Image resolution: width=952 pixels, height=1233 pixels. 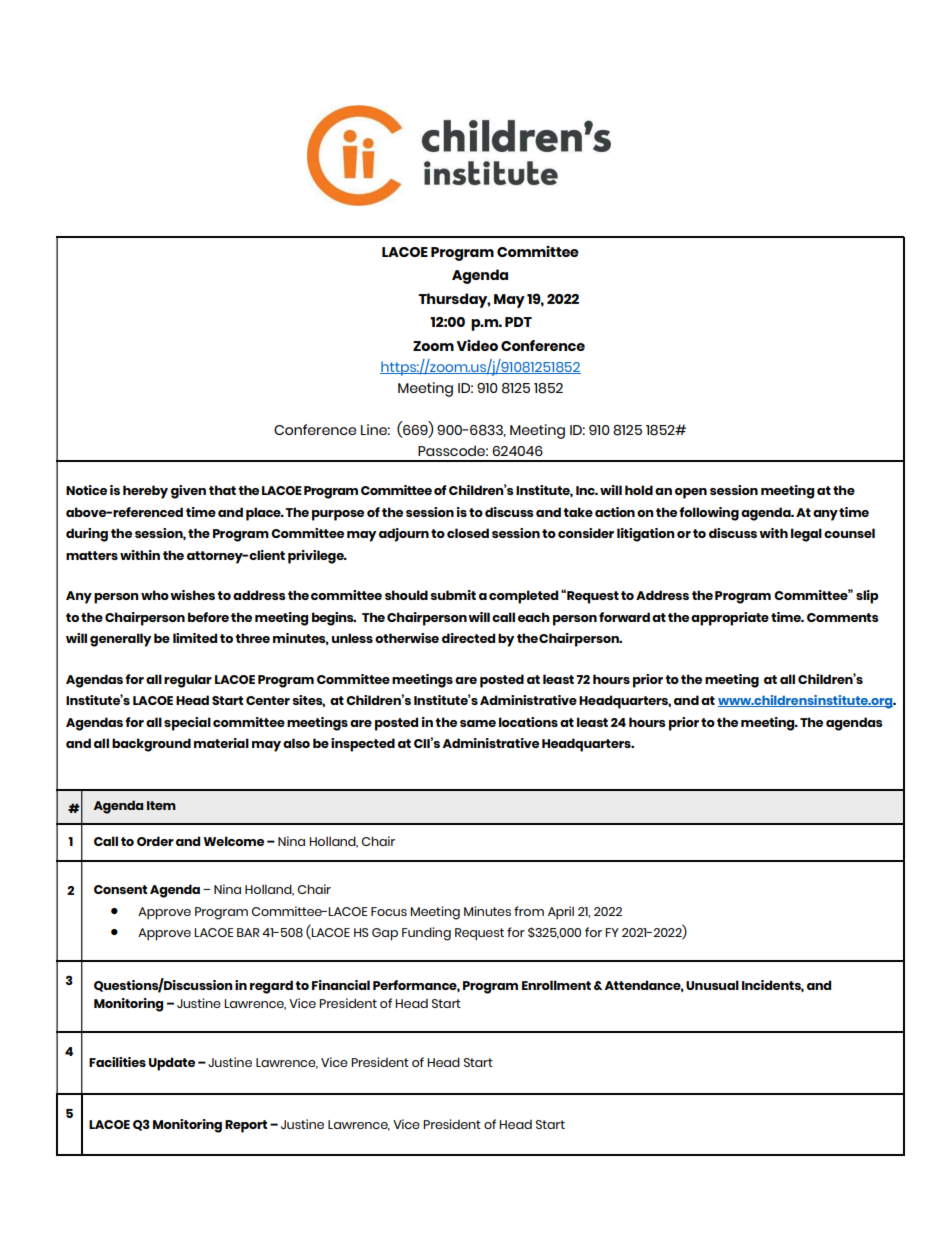 I want to click on Order, so click(x=155, y=841).
